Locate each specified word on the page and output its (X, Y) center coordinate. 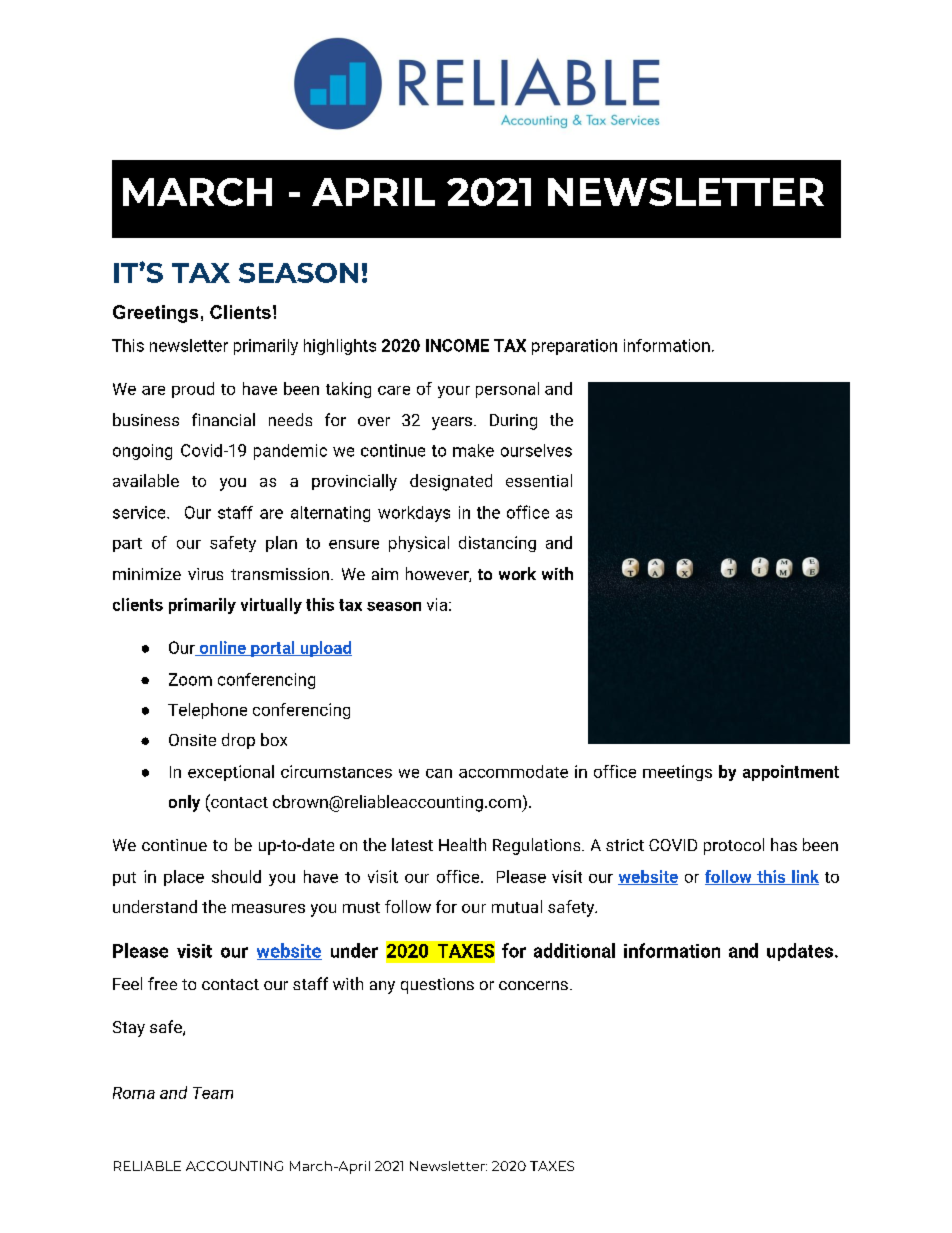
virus (205, 574)
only (184, 803)
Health (462, 844)
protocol (734, 846)
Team (213, 1093)
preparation (574, 347)
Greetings (155, 314)
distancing (497, 544)
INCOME (457, 345)
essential (539, 480)
